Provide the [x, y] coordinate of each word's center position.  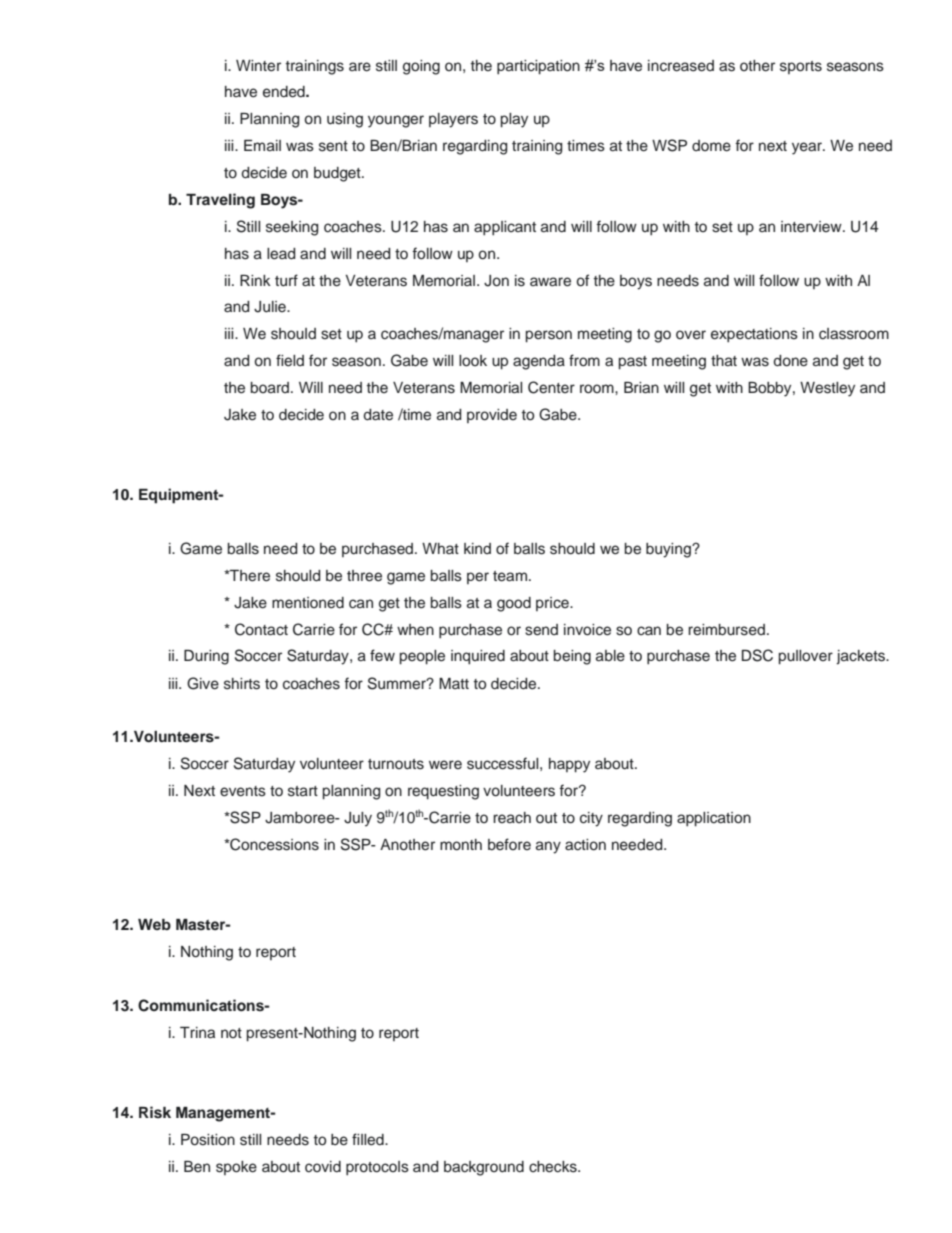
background [484, 1168]
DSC [757, 655]
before [509, 844]
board [271, 388]
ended [285, 92]
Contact [261, 629]
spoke [236, 1168]
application [714, 819]
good [514, 604]
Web [154, 924]
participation [538, 67]
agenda [539, 362]
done [790, 361]
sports [801, 67]
